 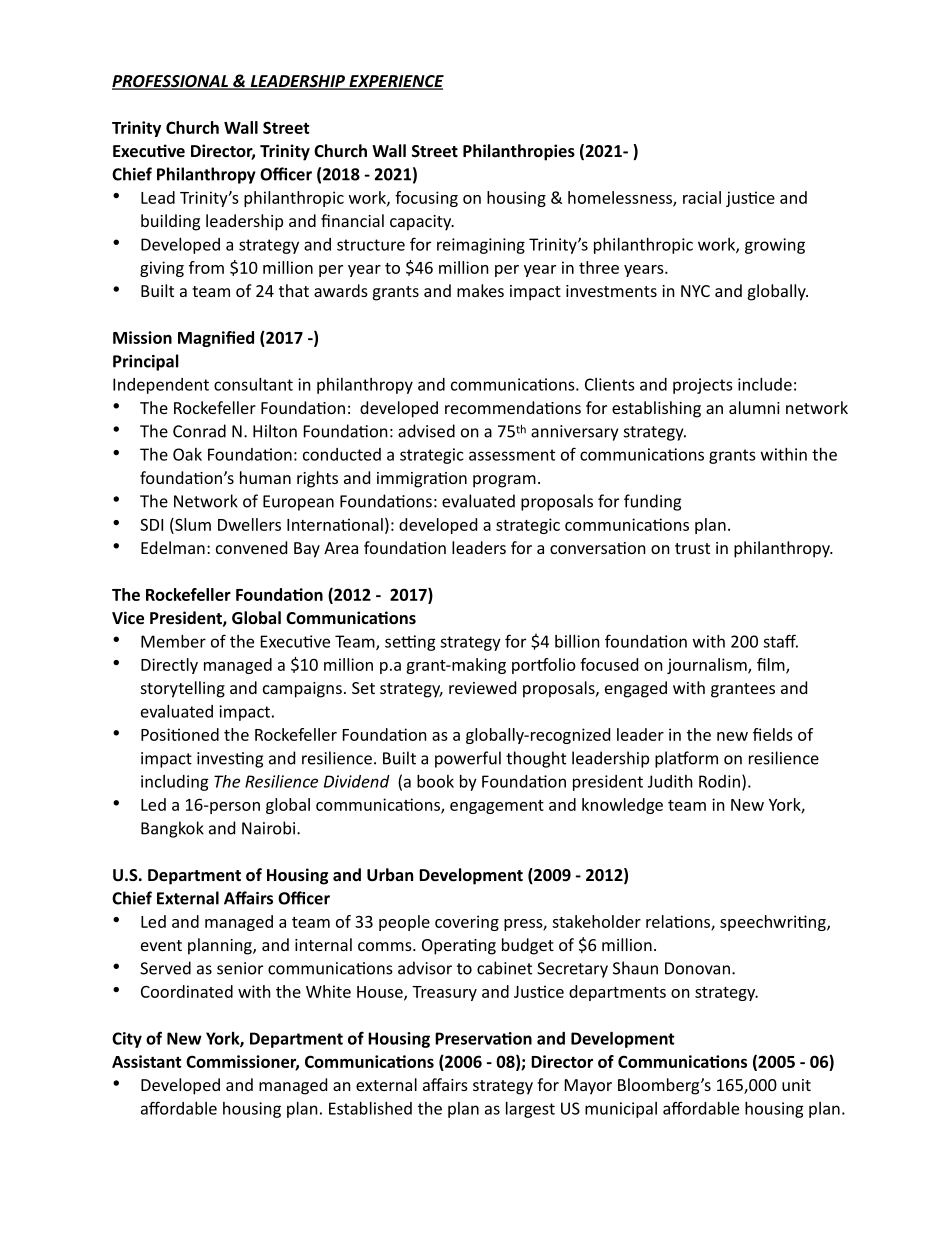 What do you see at coordinates (395, 82) in the document?
I see `EXPERIENCE` at bounding box center [395, 82].
